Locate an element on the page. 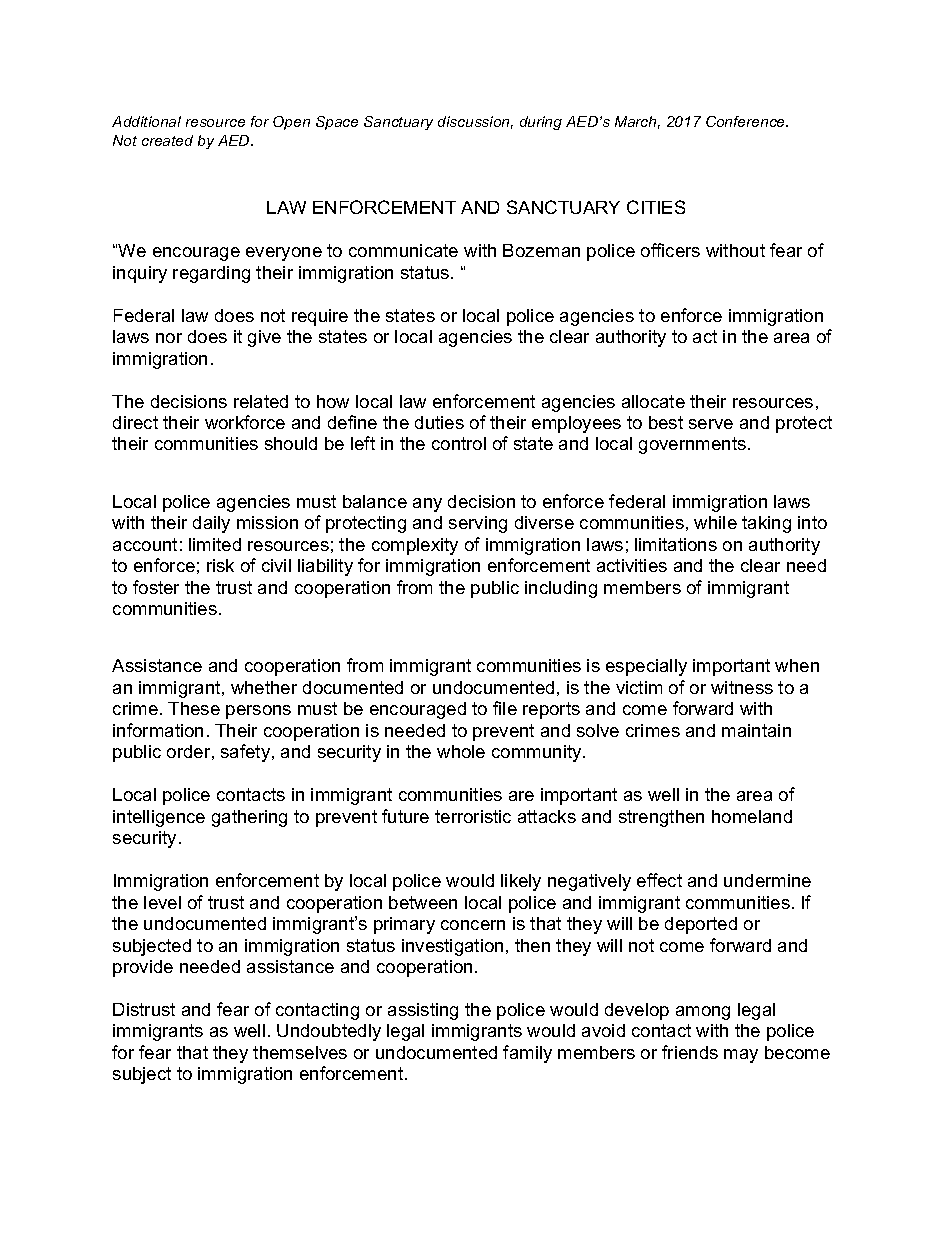 The width and height of the page is (952, 1233). risk is located at coordinates (220, 565).
